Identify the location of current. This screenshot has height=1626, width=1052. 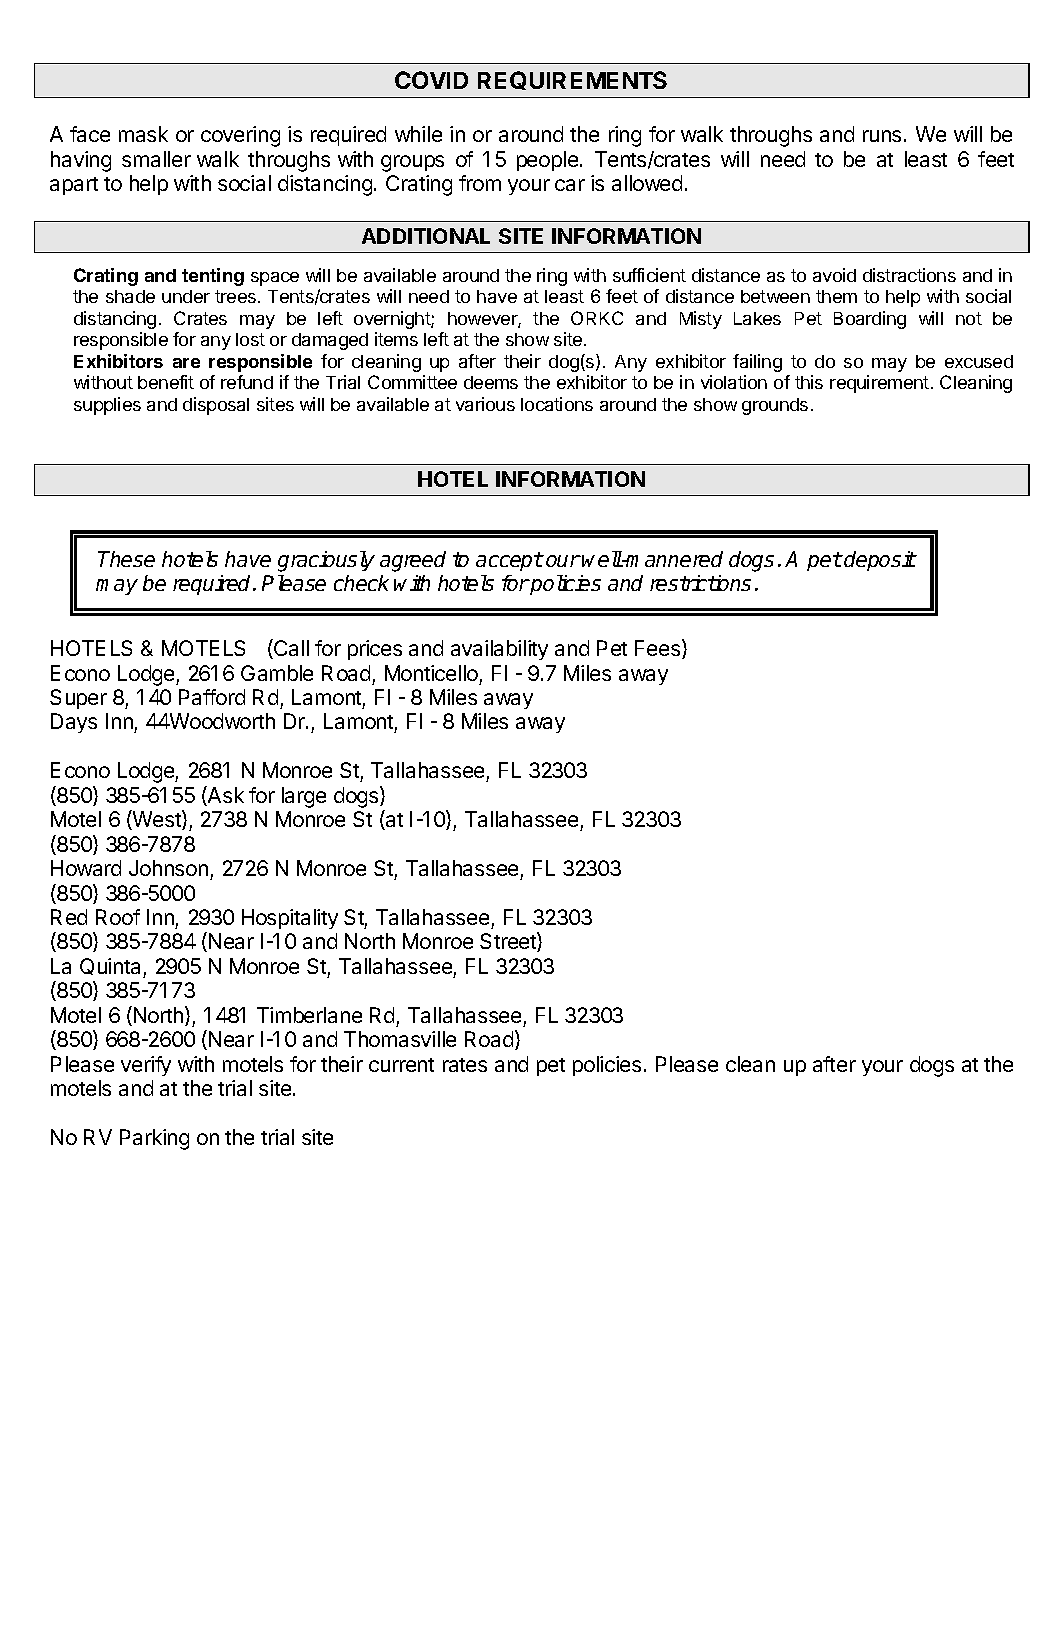
(401, 1065).
